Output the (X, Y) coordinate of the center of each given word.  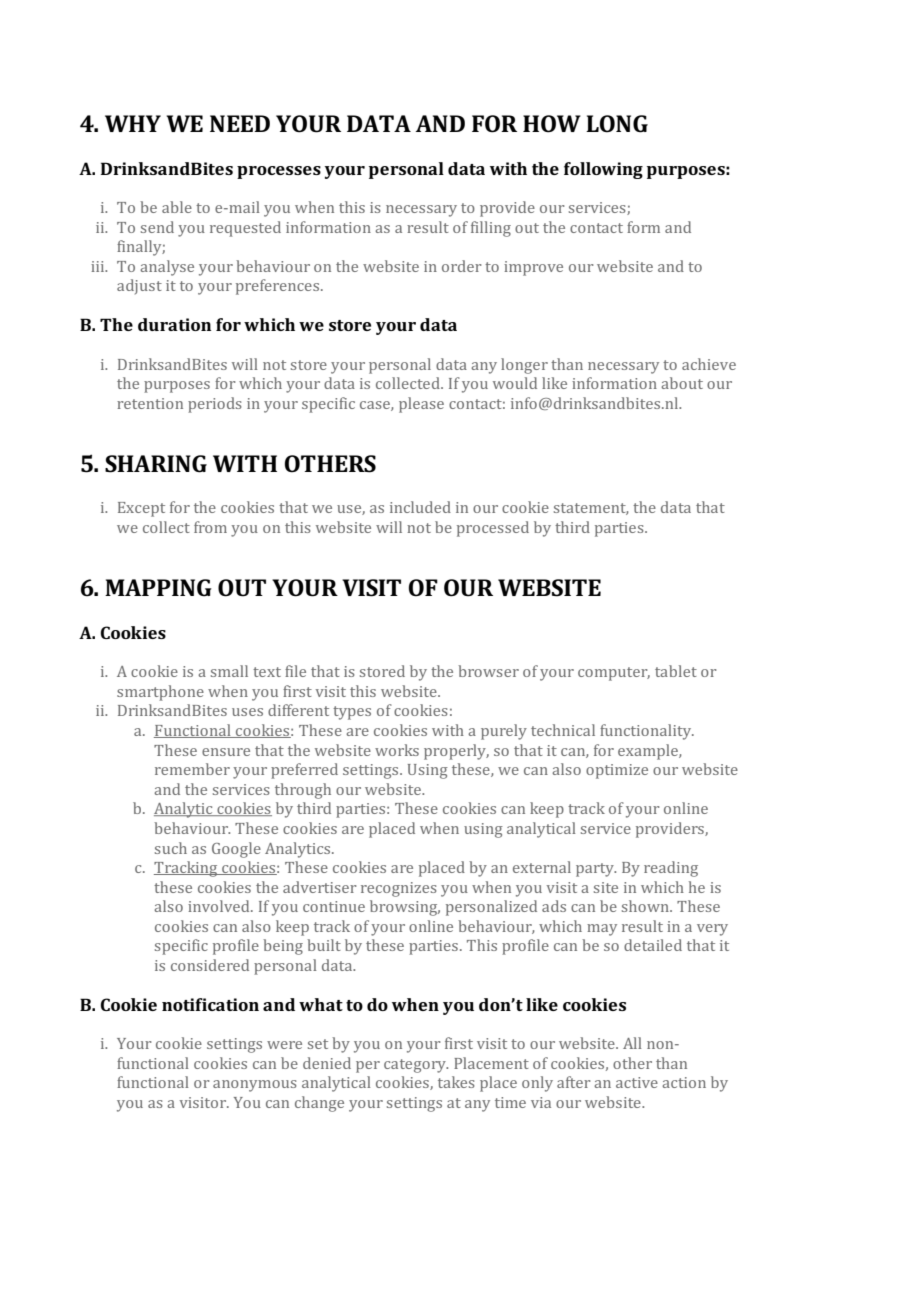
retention (150, 403)
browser (488, 671)
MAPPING (158, 588)
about (682, 383)
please (421, 405)
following (603, 170)
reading (671, 869)
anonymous (255, 1086)
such (171, 848)
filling (491, 229)
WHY (133, 123)
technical (563, 730)
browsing (405, 908)
